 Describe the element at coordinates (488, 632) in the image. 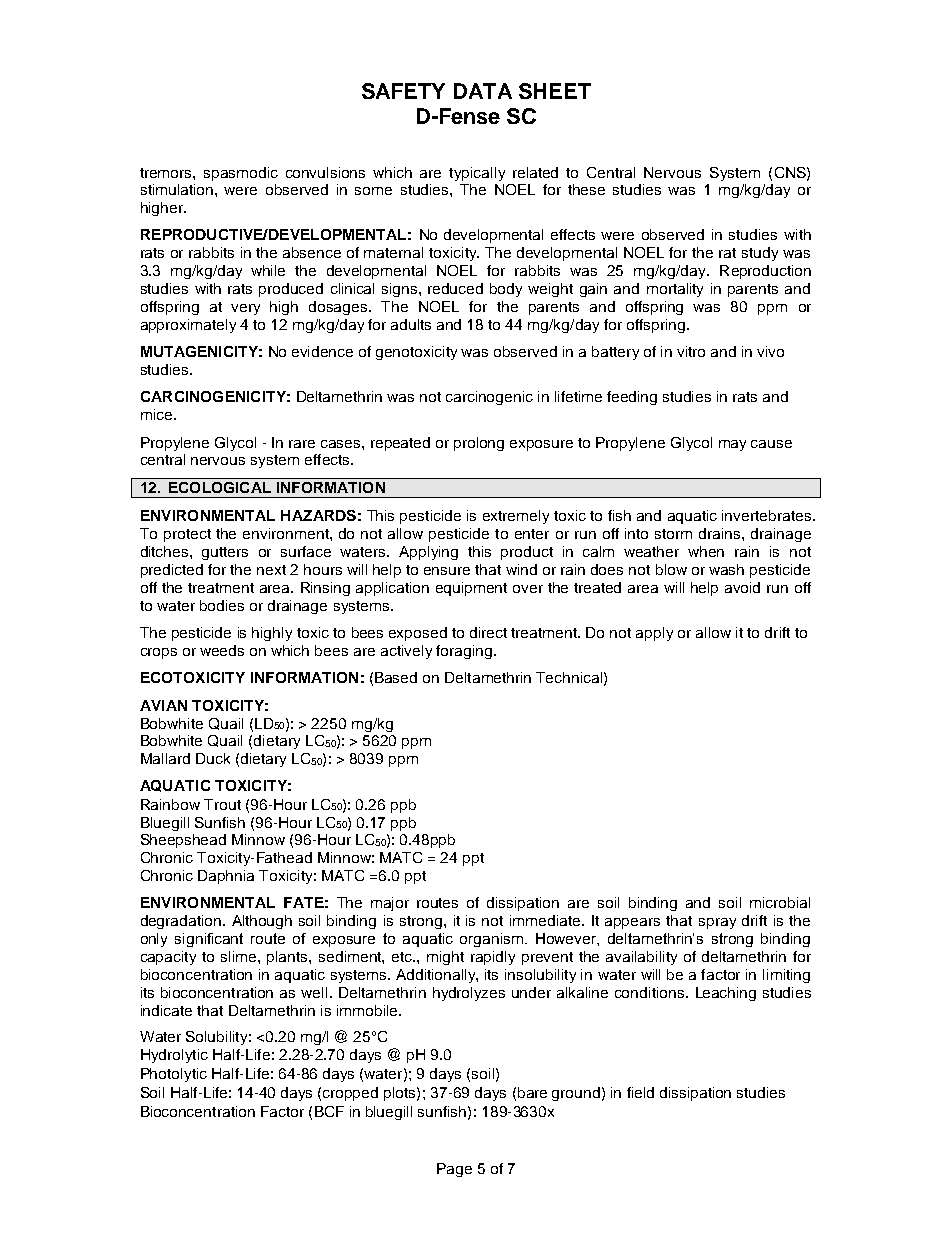

I see `direct` at that location.
